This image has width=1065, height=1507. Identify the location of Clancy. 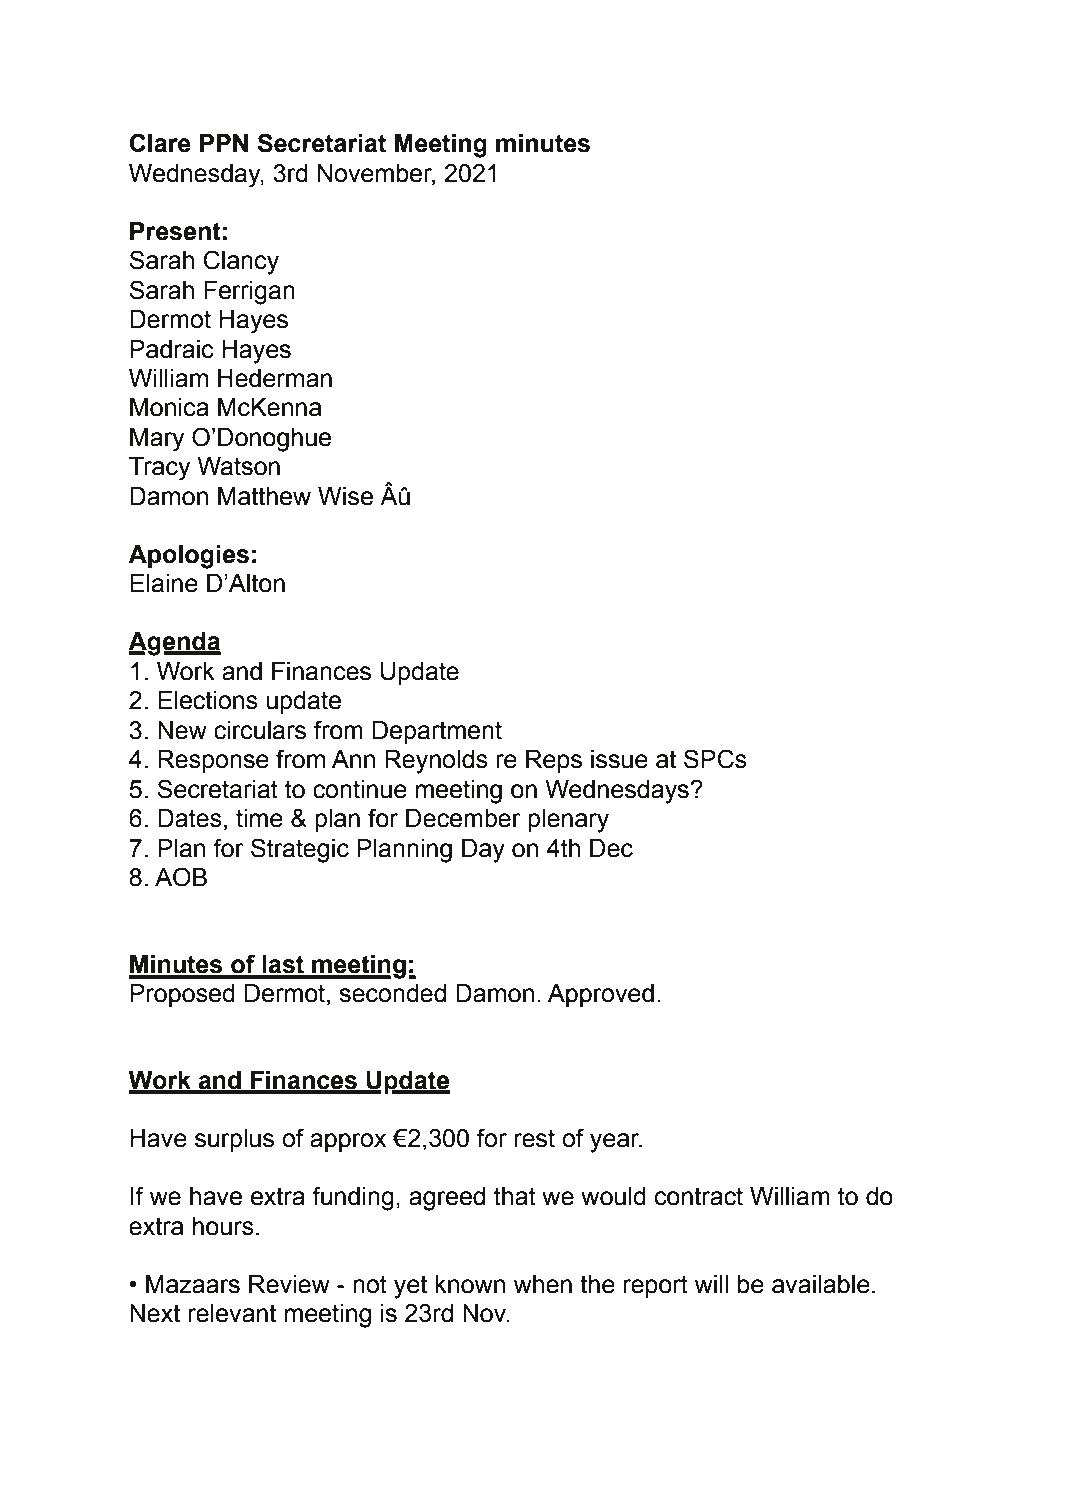
(241, 262).
